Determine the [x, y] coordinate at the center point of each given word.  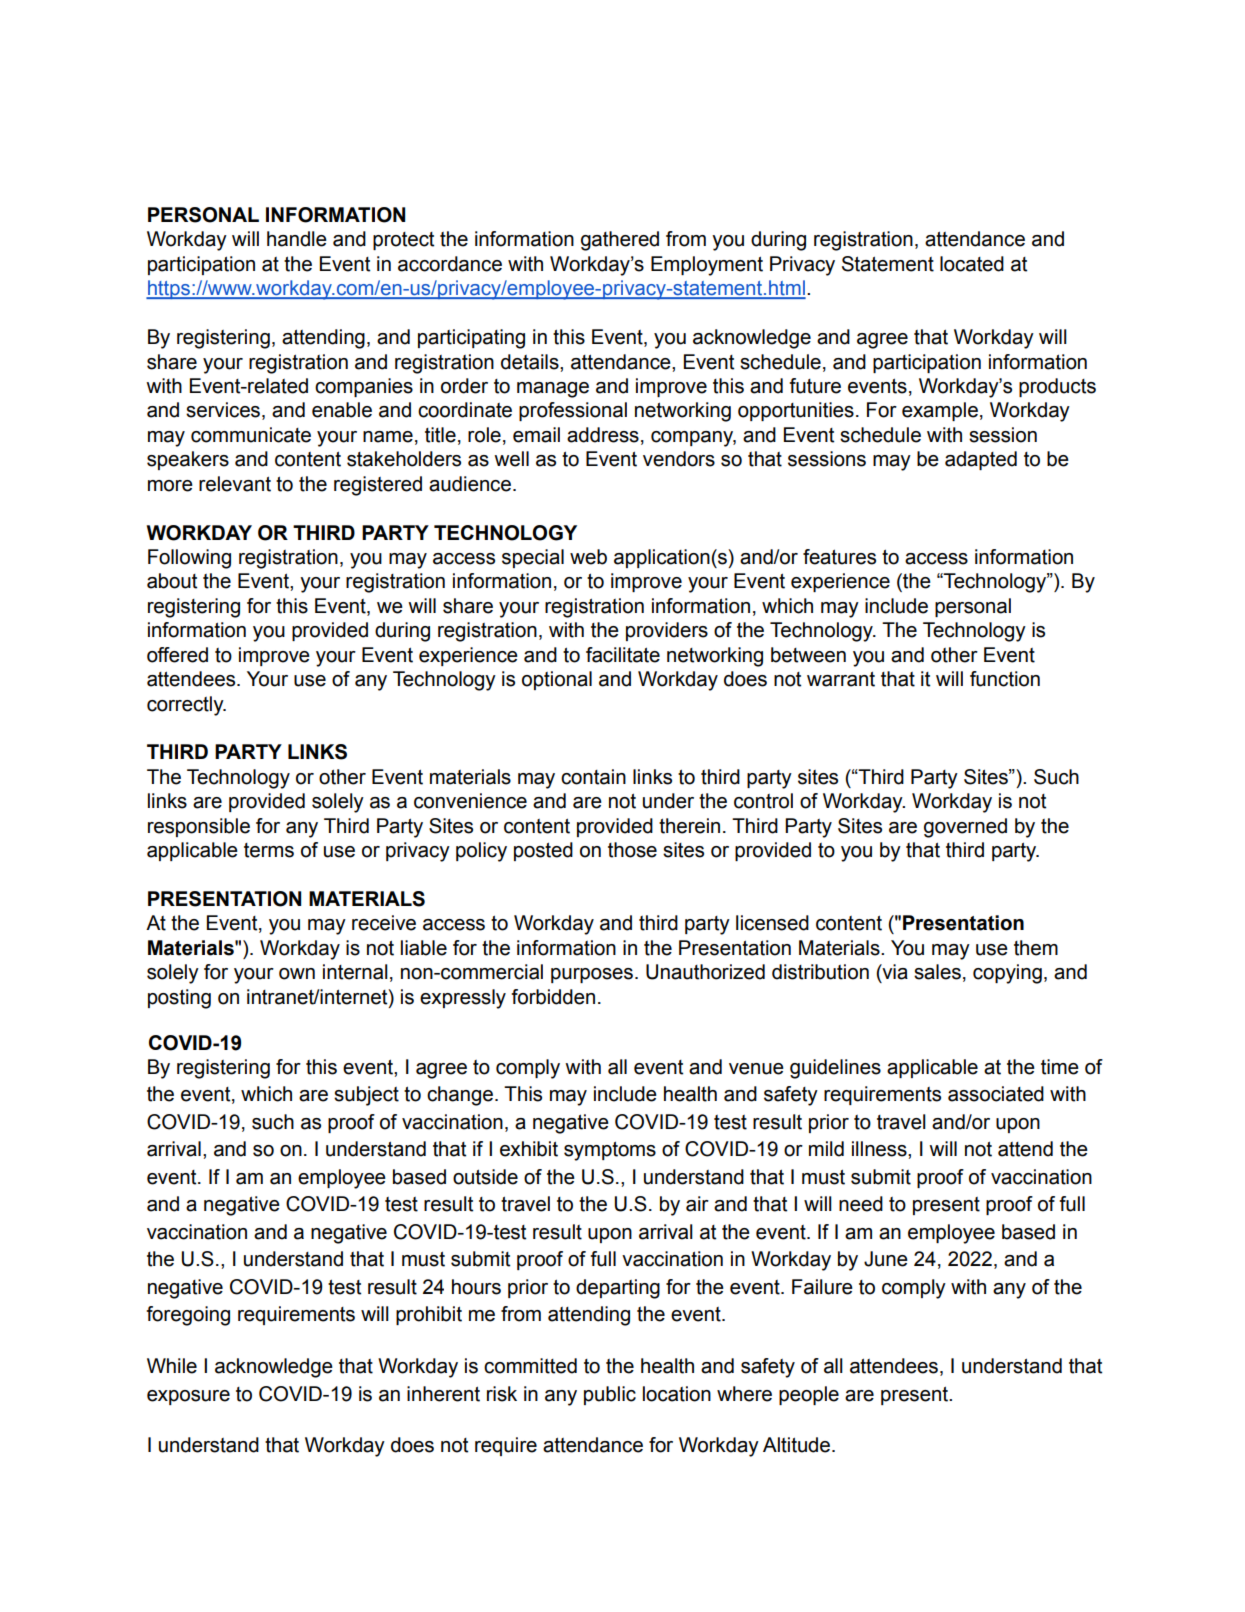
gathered [620, 241]
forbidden [553, 997]
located [972, 264]
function [1005, 679]
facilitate [623, 655]
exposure [188, 1397]
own [297, 974]
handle [297, 239]
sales [937, 972]
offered [177, 655]
